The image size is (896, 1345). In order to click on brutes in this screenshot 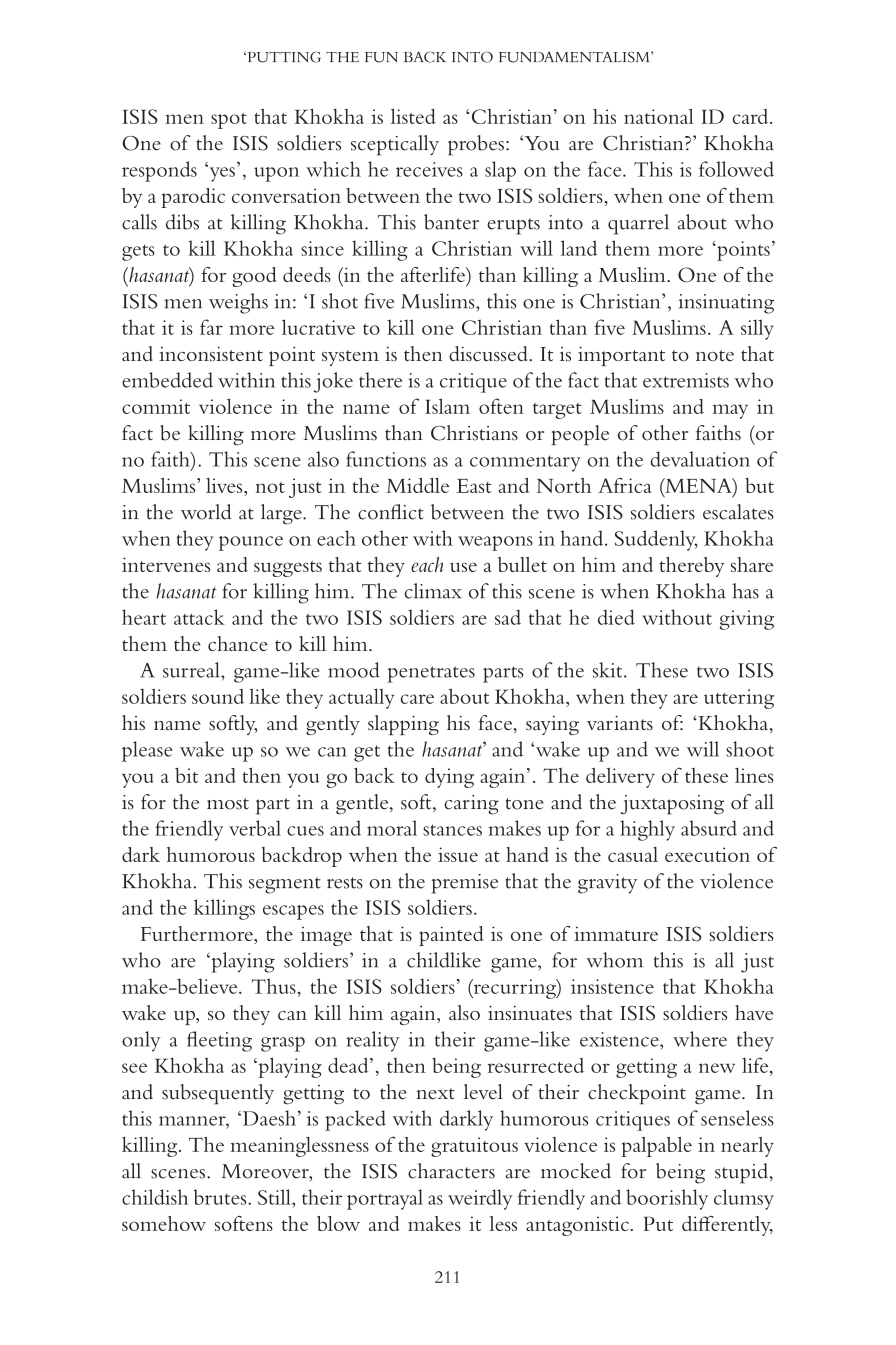, I will do `click(221, 1197)`.
